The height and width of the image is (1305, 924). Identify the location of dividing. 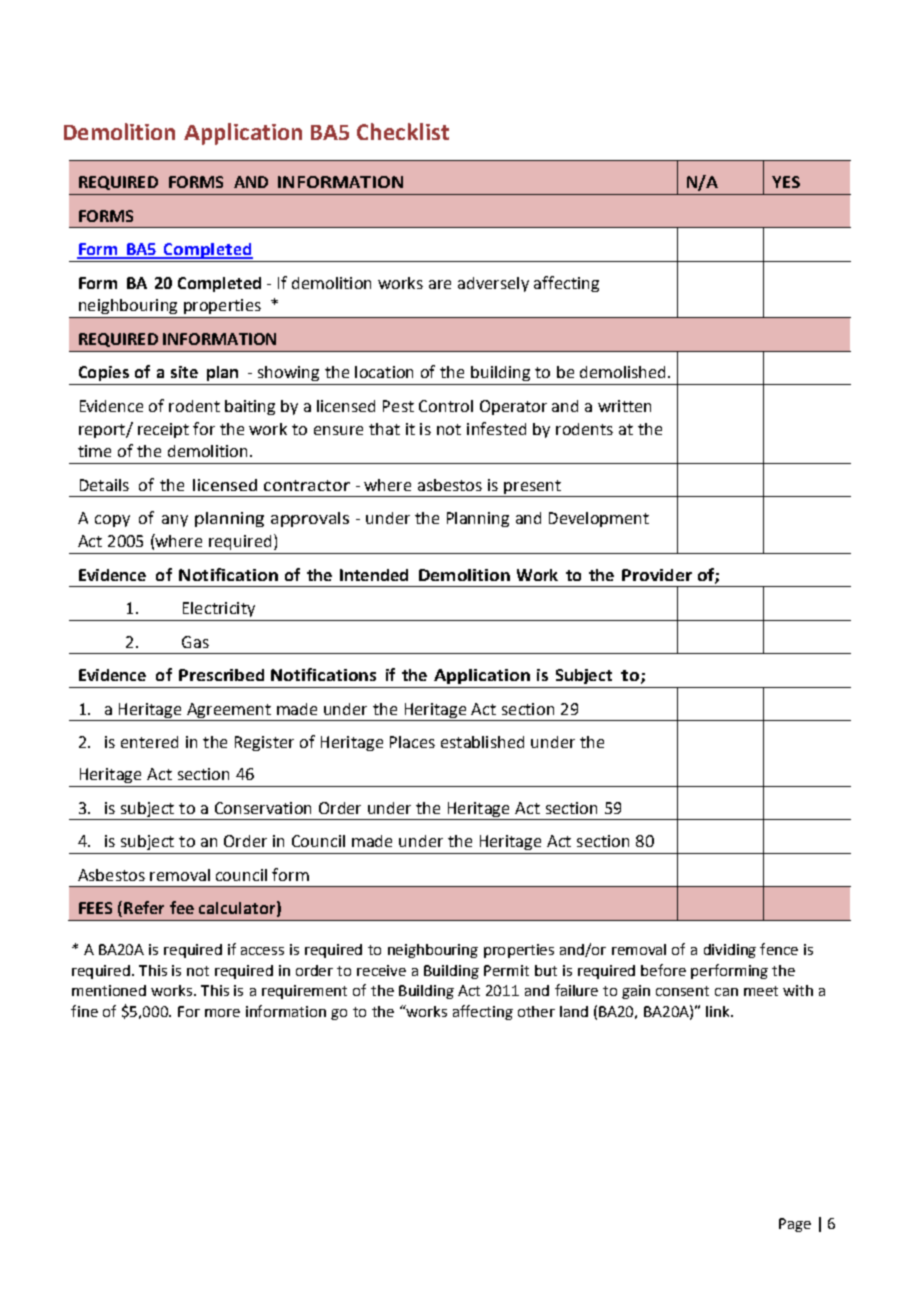
(730, 951).
